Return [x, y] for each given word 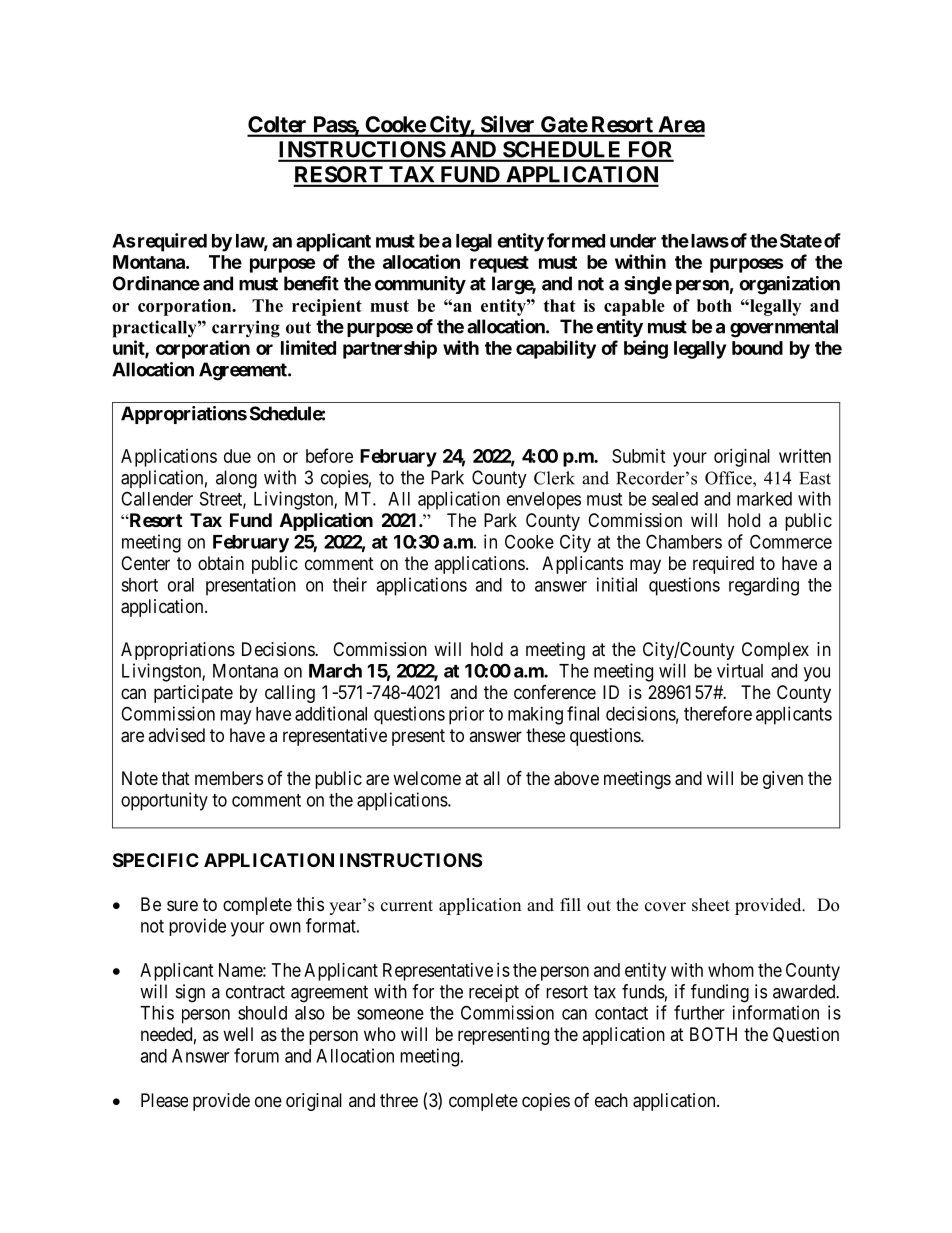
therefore [718, 713]
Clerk [554, 478]
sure [182, 905]
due [237, 456]
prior [466, 715]
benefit [311, 283]
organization [789, 285]
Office [729, 478]
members [229, 778]
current [407, 906]
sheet [711, 905]
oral [181, 585]
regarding [764, 586]
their [350, 584]
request [499, 264]
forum [256, 1055]
